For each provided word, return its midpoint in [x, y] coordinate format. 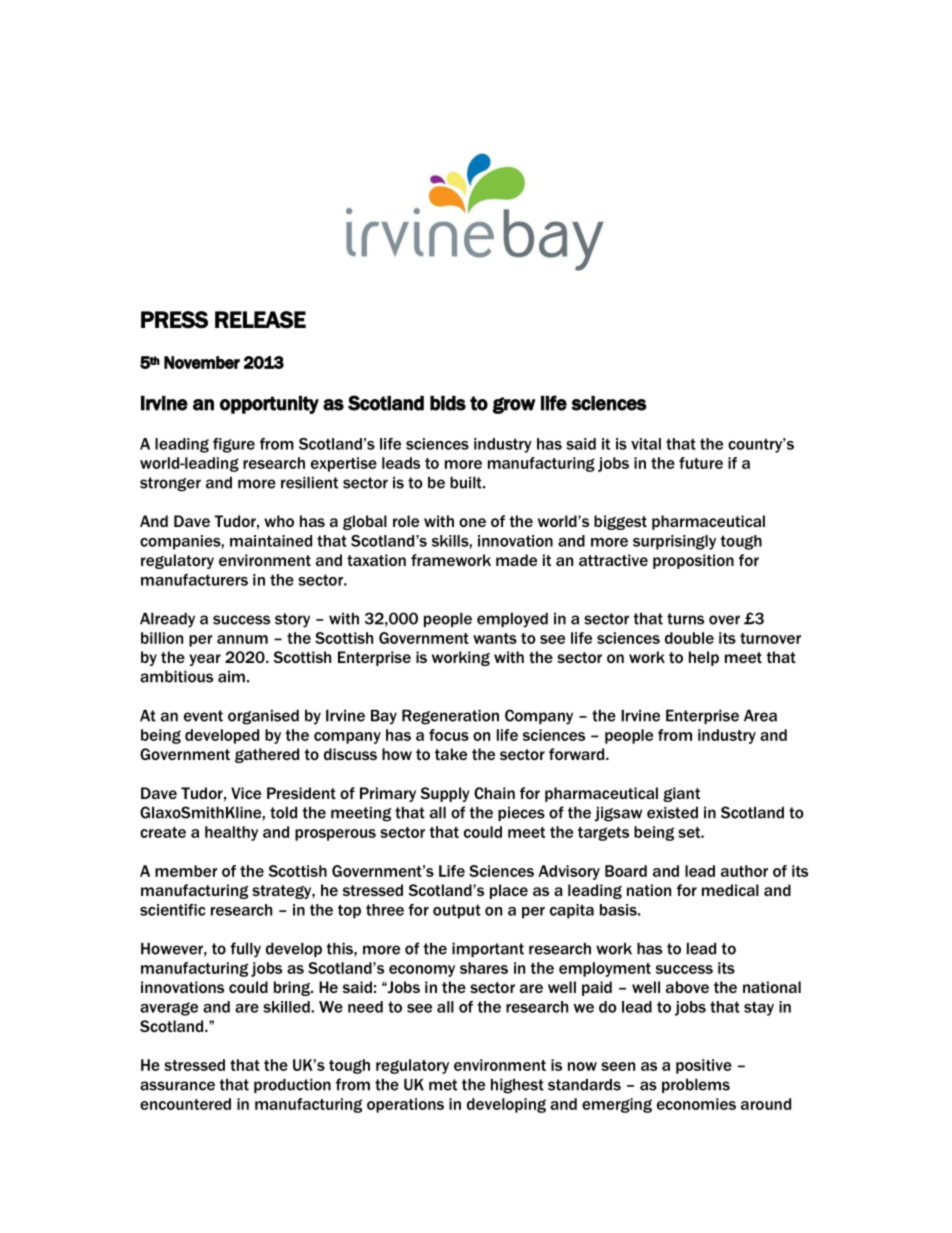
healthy [231, 833]
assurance [177, 1086]
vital [646, 444]
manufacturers [194, 580]
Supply [444, 794]
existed [672, 812]
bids [448, 403]
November [202, 362]
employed [512, 620]
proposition [693, 561]
